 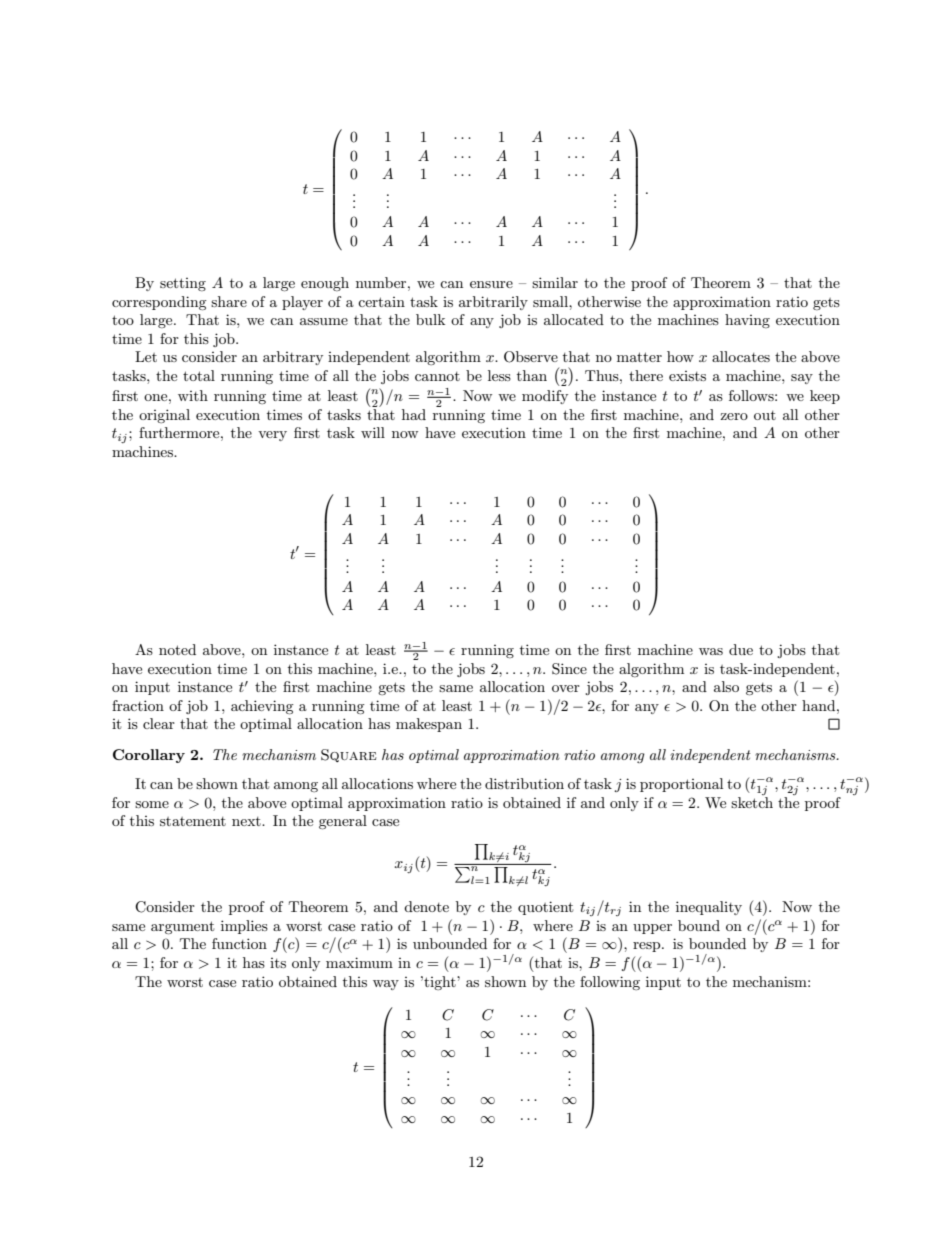 What do you see at coordinates (747, 321) in the document?
I see `having` at bounding box center [747, 321].
